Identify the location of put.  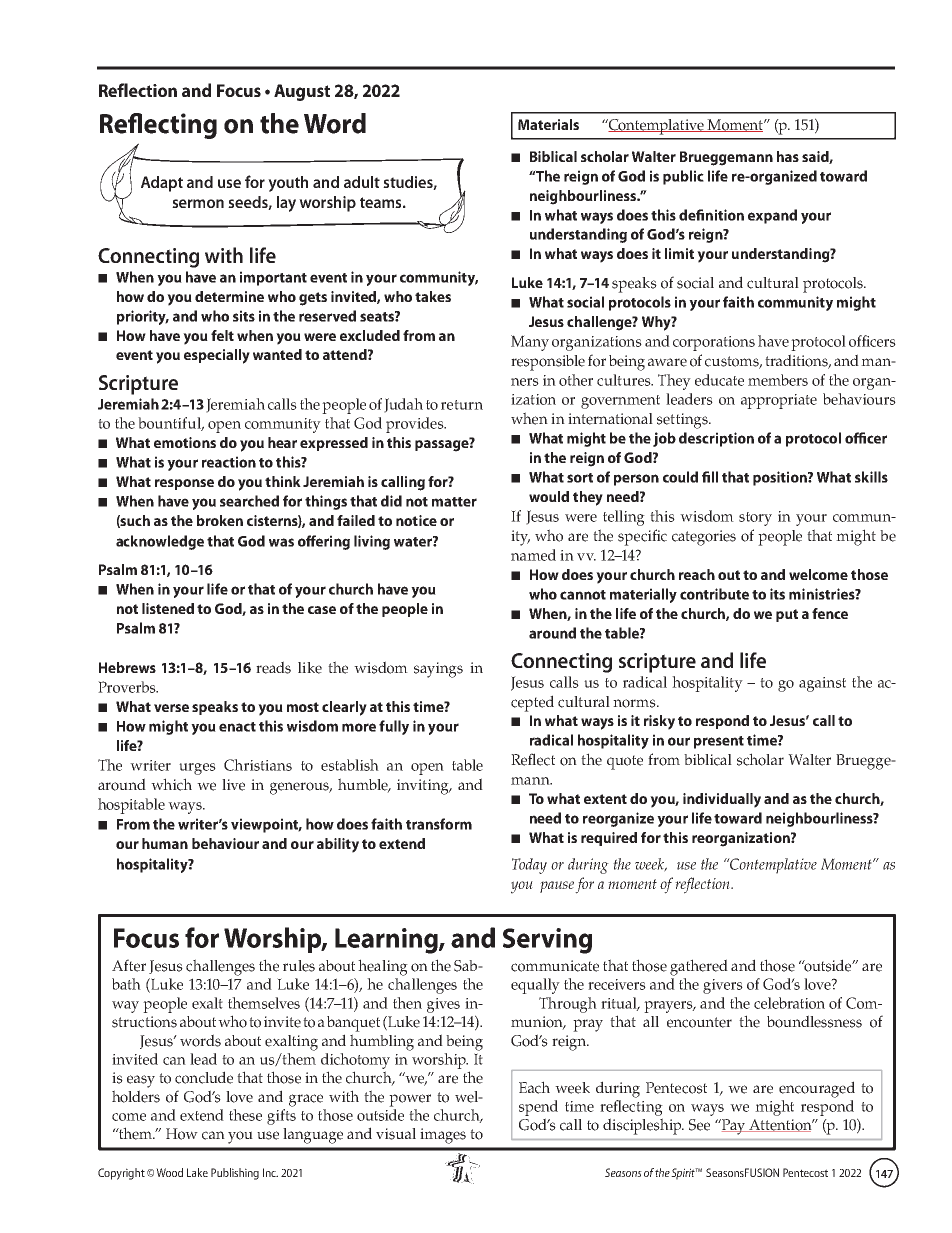
(787, 615).
